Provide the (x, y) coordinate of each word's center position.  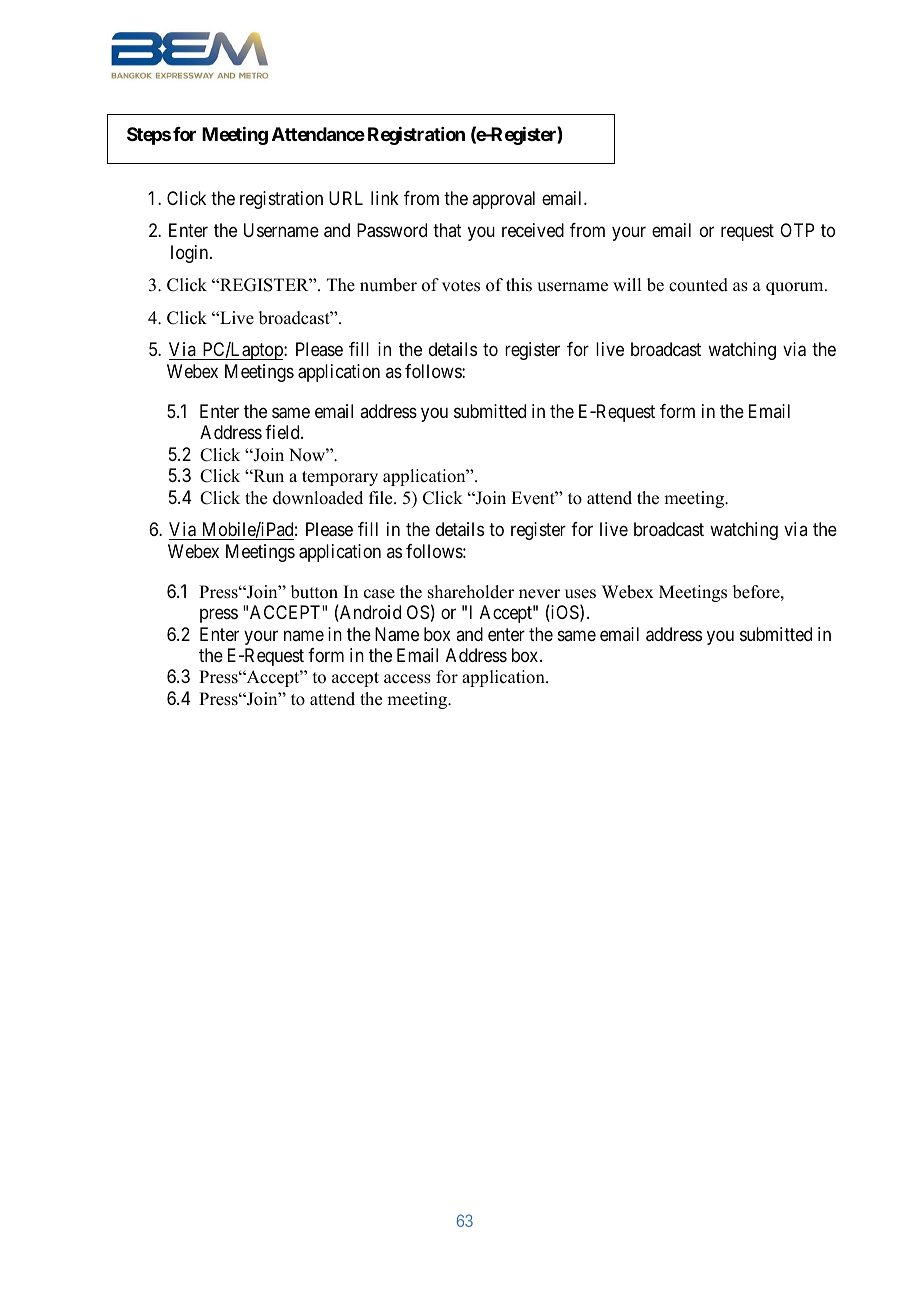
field (283, 432)
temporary (340, 478)
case (379, 594)
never (539, 594)
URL (346, 198)
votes (461, 286)
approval (503, 200)
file (382, 498)
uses (580, 594)
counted (698, 285)
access (407, 679)
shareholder (471, 592)
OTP (797, 230)
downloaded (318, 498)
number (388, 285)
